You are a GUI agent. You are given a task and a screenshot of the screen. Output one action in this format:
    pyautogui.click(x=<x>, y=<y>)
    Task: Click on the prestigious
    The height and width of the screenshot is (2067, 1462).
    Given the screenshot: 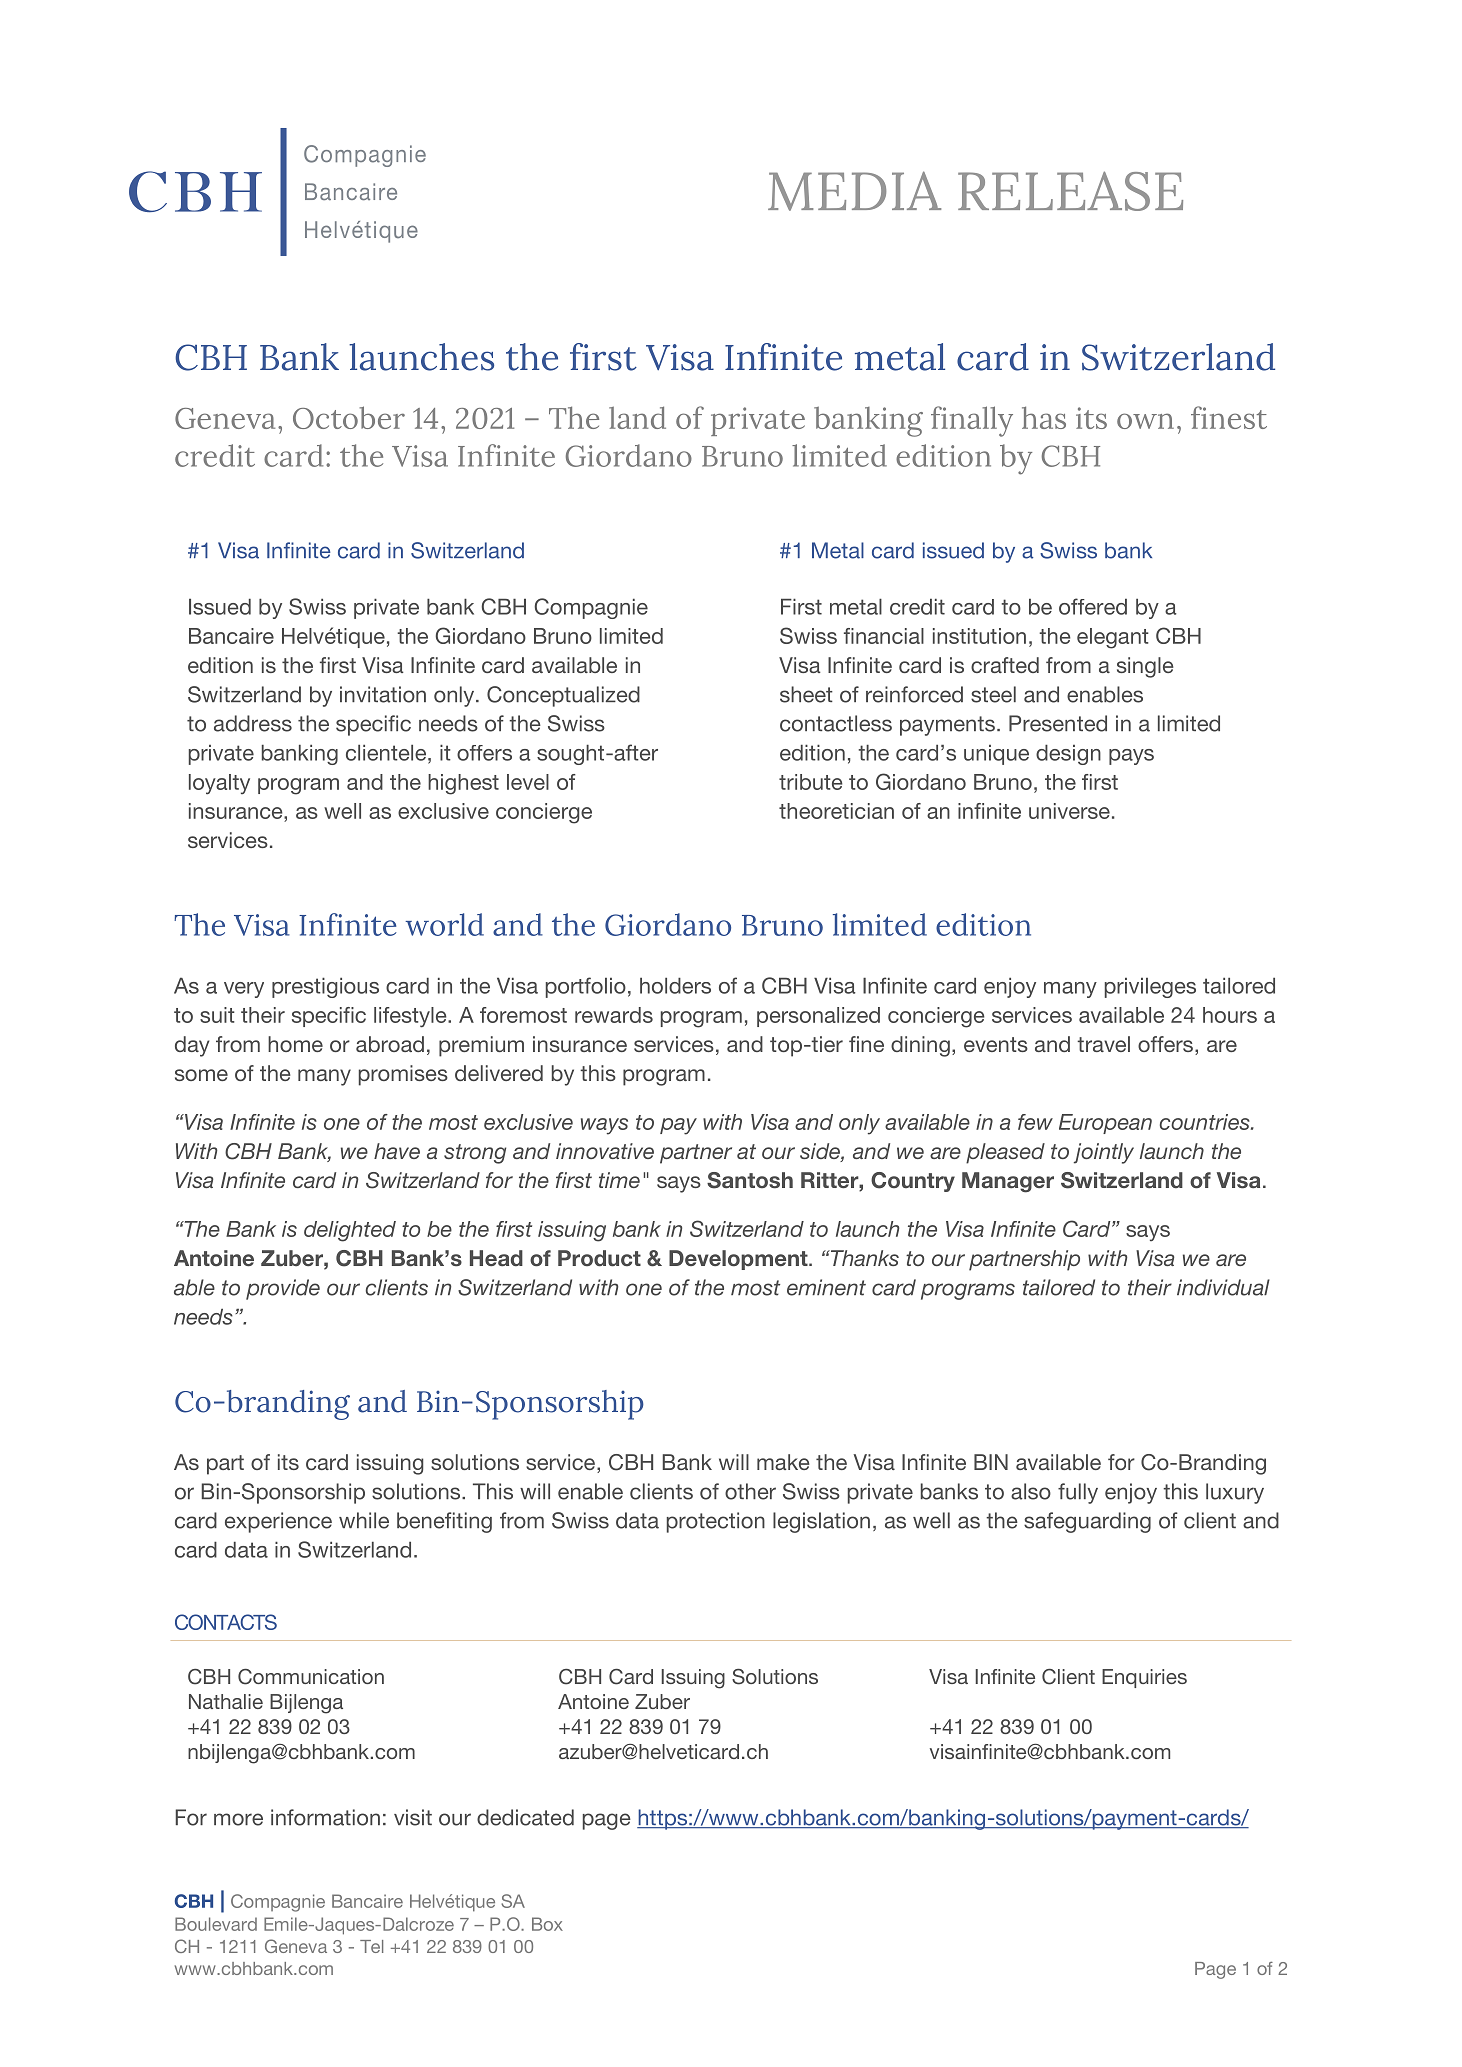 What is the action you would take?
    pyautogui.click(x=325, y=987)
